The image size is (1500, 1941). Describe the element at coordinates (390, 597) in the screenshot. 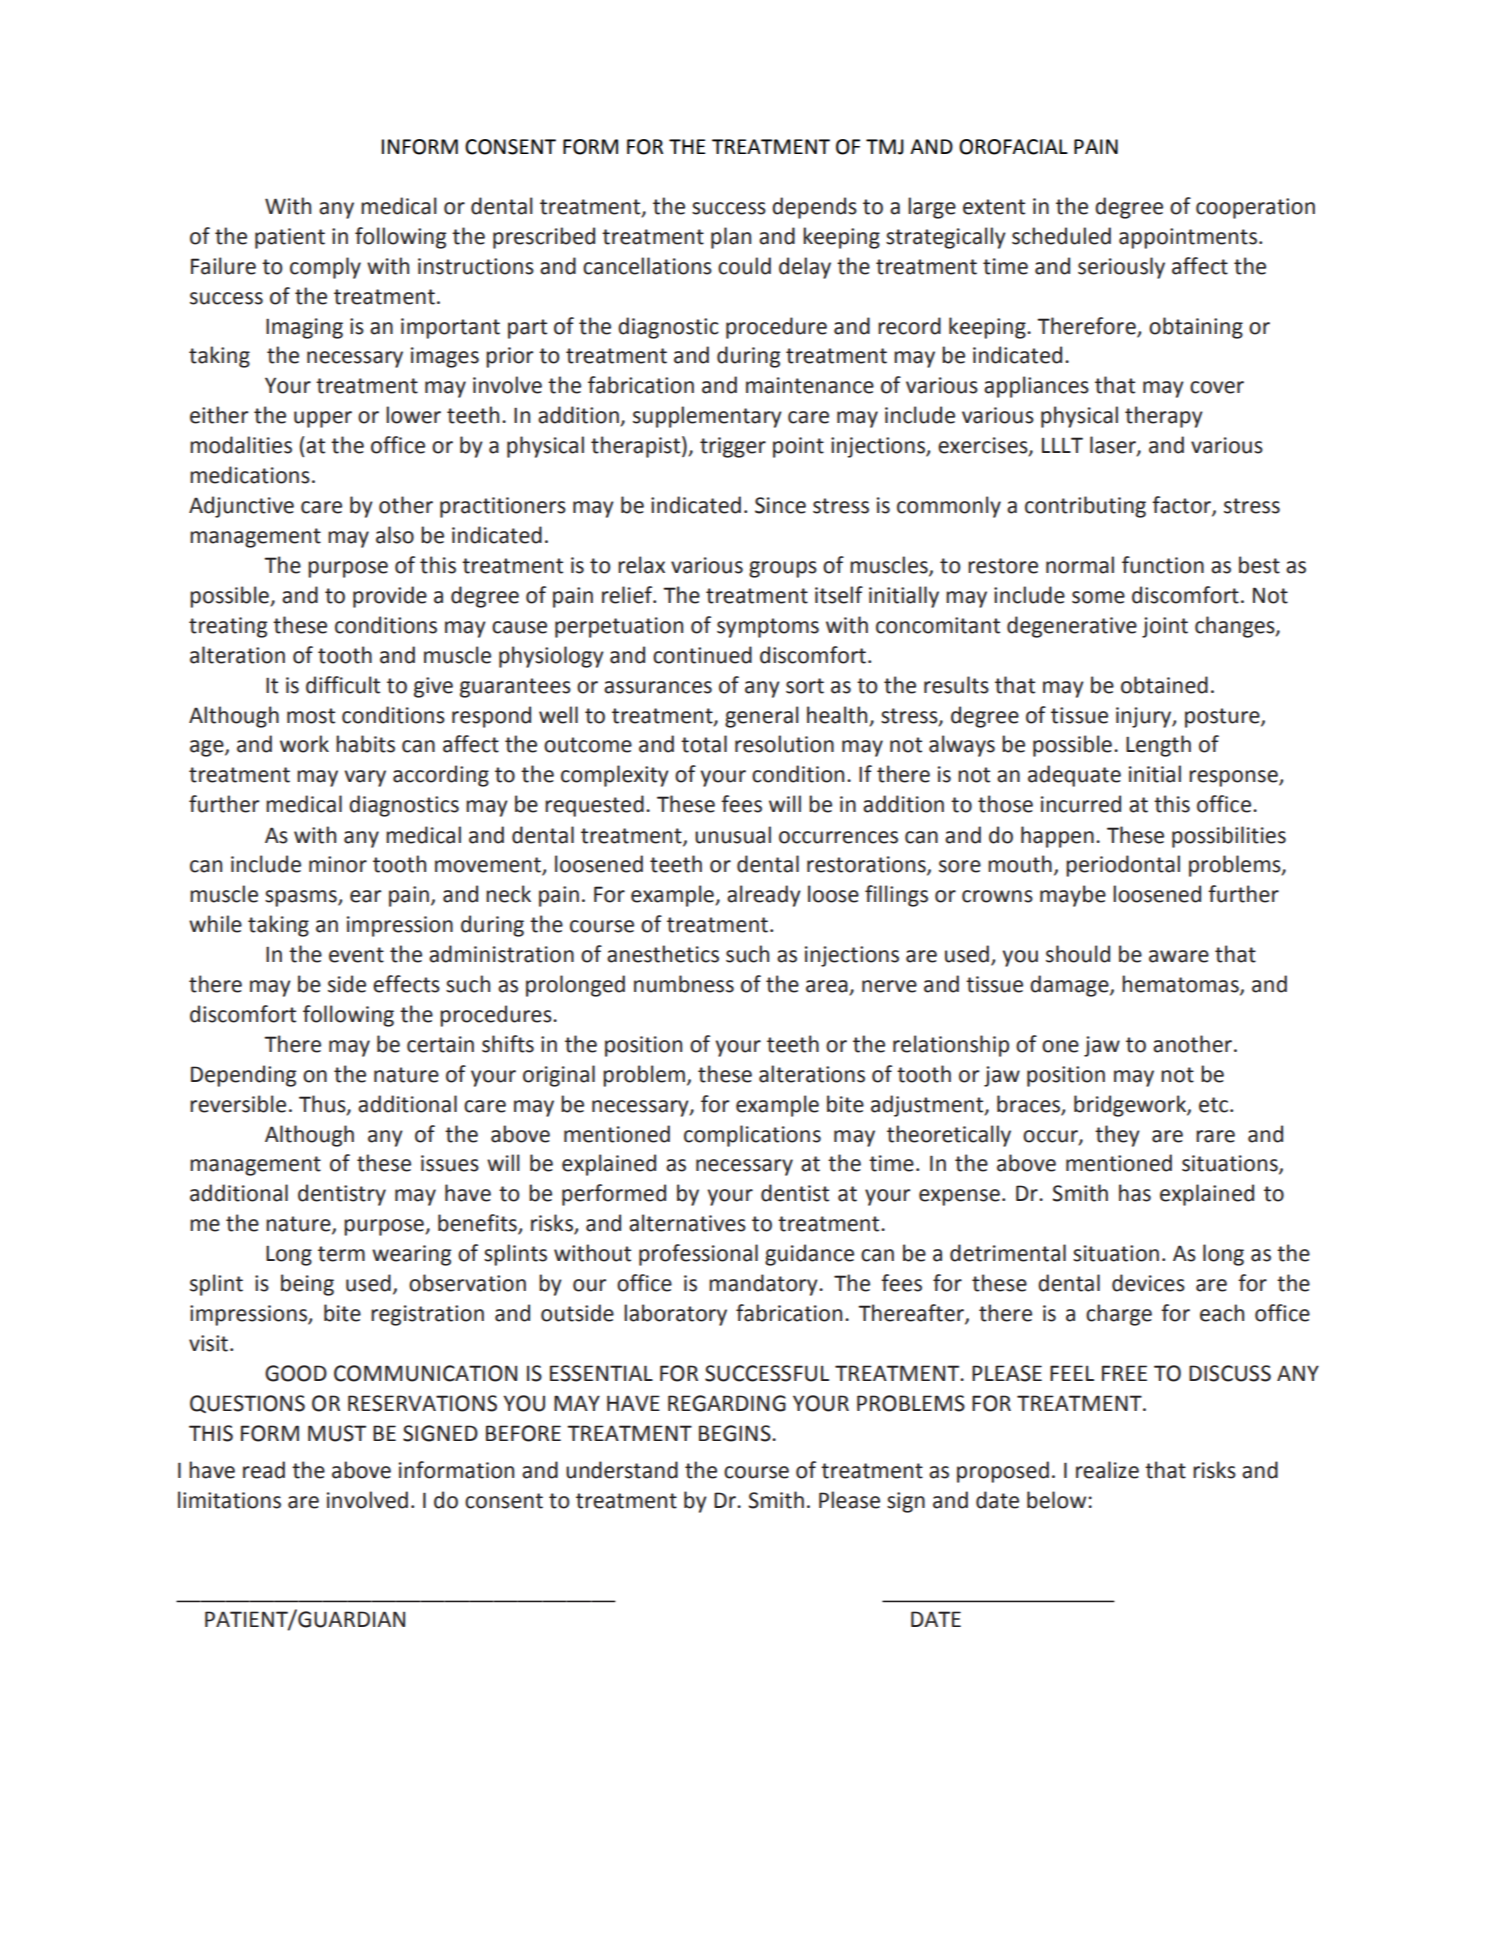

I see `provide` at that location.
